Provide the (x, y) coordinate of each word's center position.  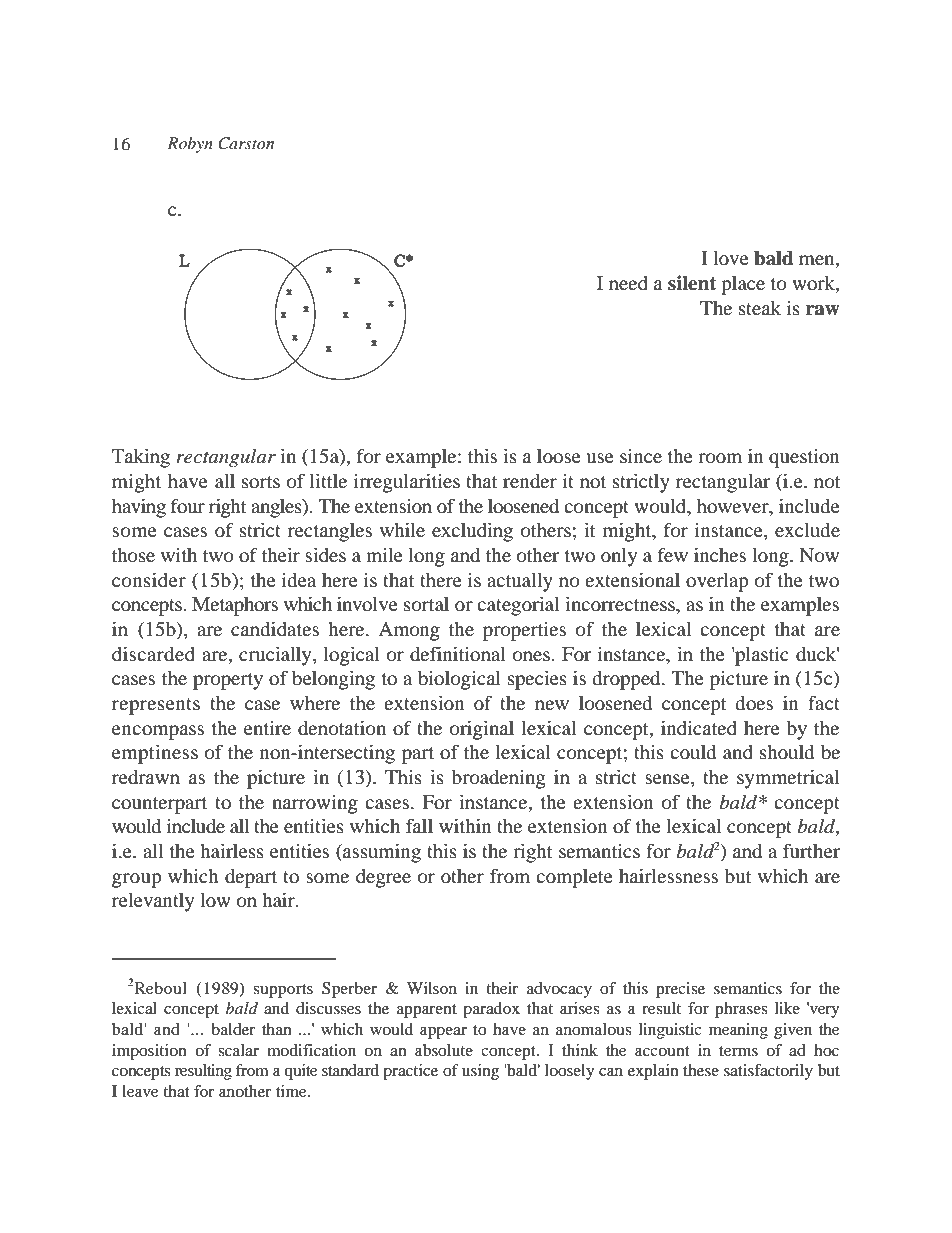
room (720, 458)
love (731, 258)
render (530, 481)
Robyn (190, 145)
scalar (238, 1050)
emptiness (155, 754)
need (628, 283)
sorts (261, 482)
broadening (499, 779)
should (787, 752)
